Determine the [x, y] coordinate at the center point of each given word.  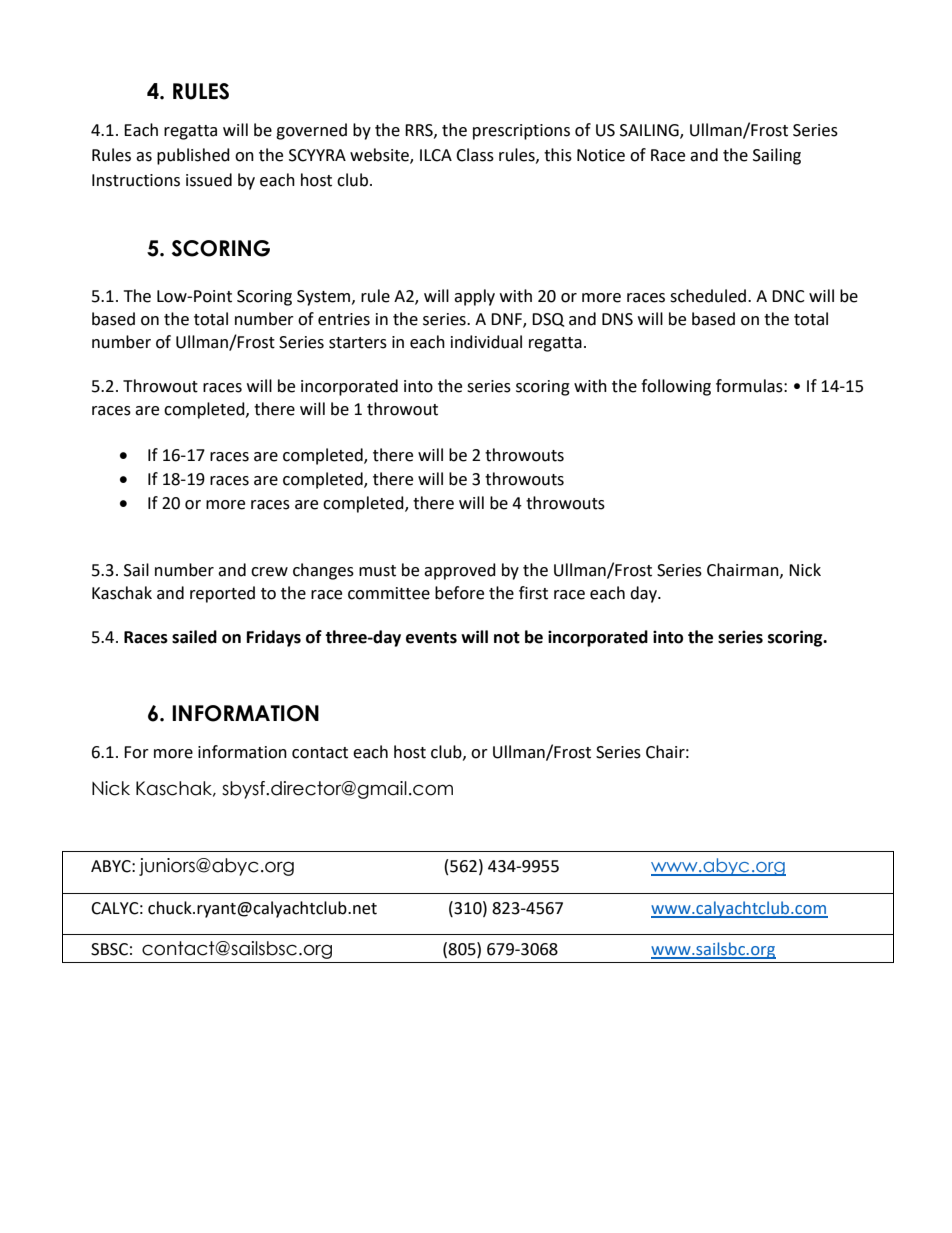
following [676, 387]
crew [269, 572]
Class [475, 155]
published [193, 156]
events [431, 638]
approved [460, 571]
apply [474, 297]
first [533, 593]
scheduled [709, 296]
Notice [601, 155]
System [325, 298]
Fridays [274, 638]
